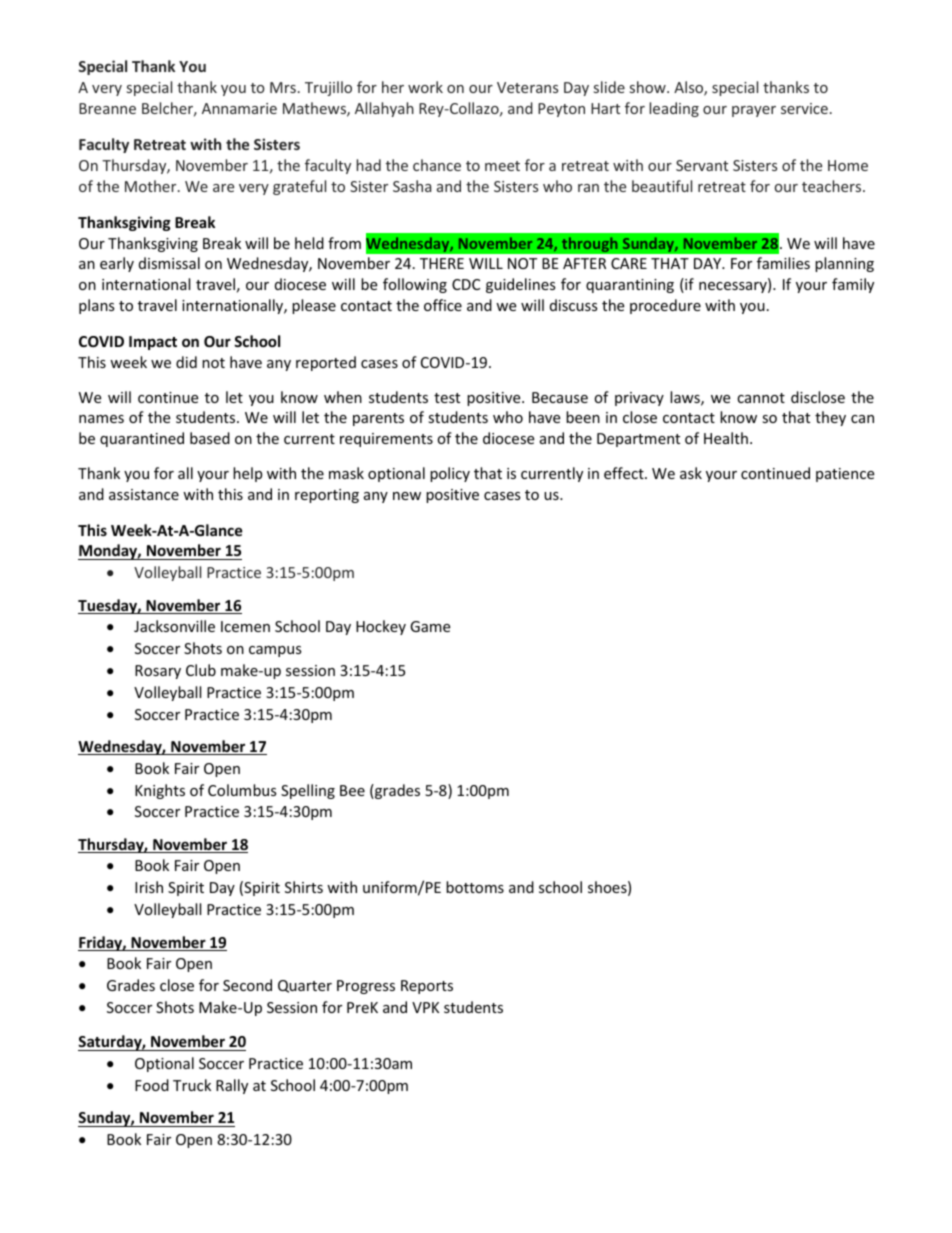  What do you see at coordinates (283, 87) in the page?
I see `Mrs` at bounding box center [283, 87].
